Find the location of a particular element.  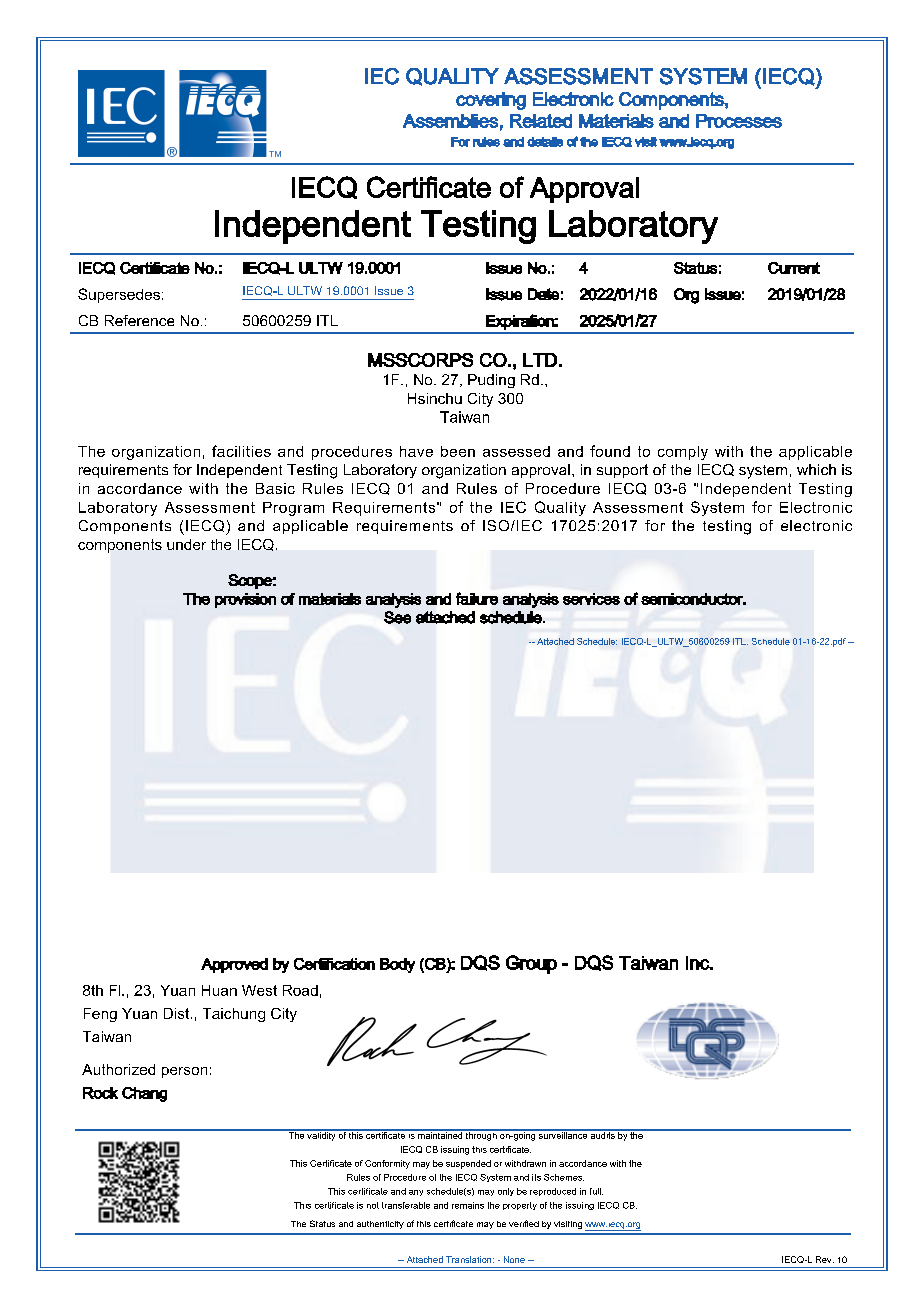

comply is located at coordinates (683, 453).
